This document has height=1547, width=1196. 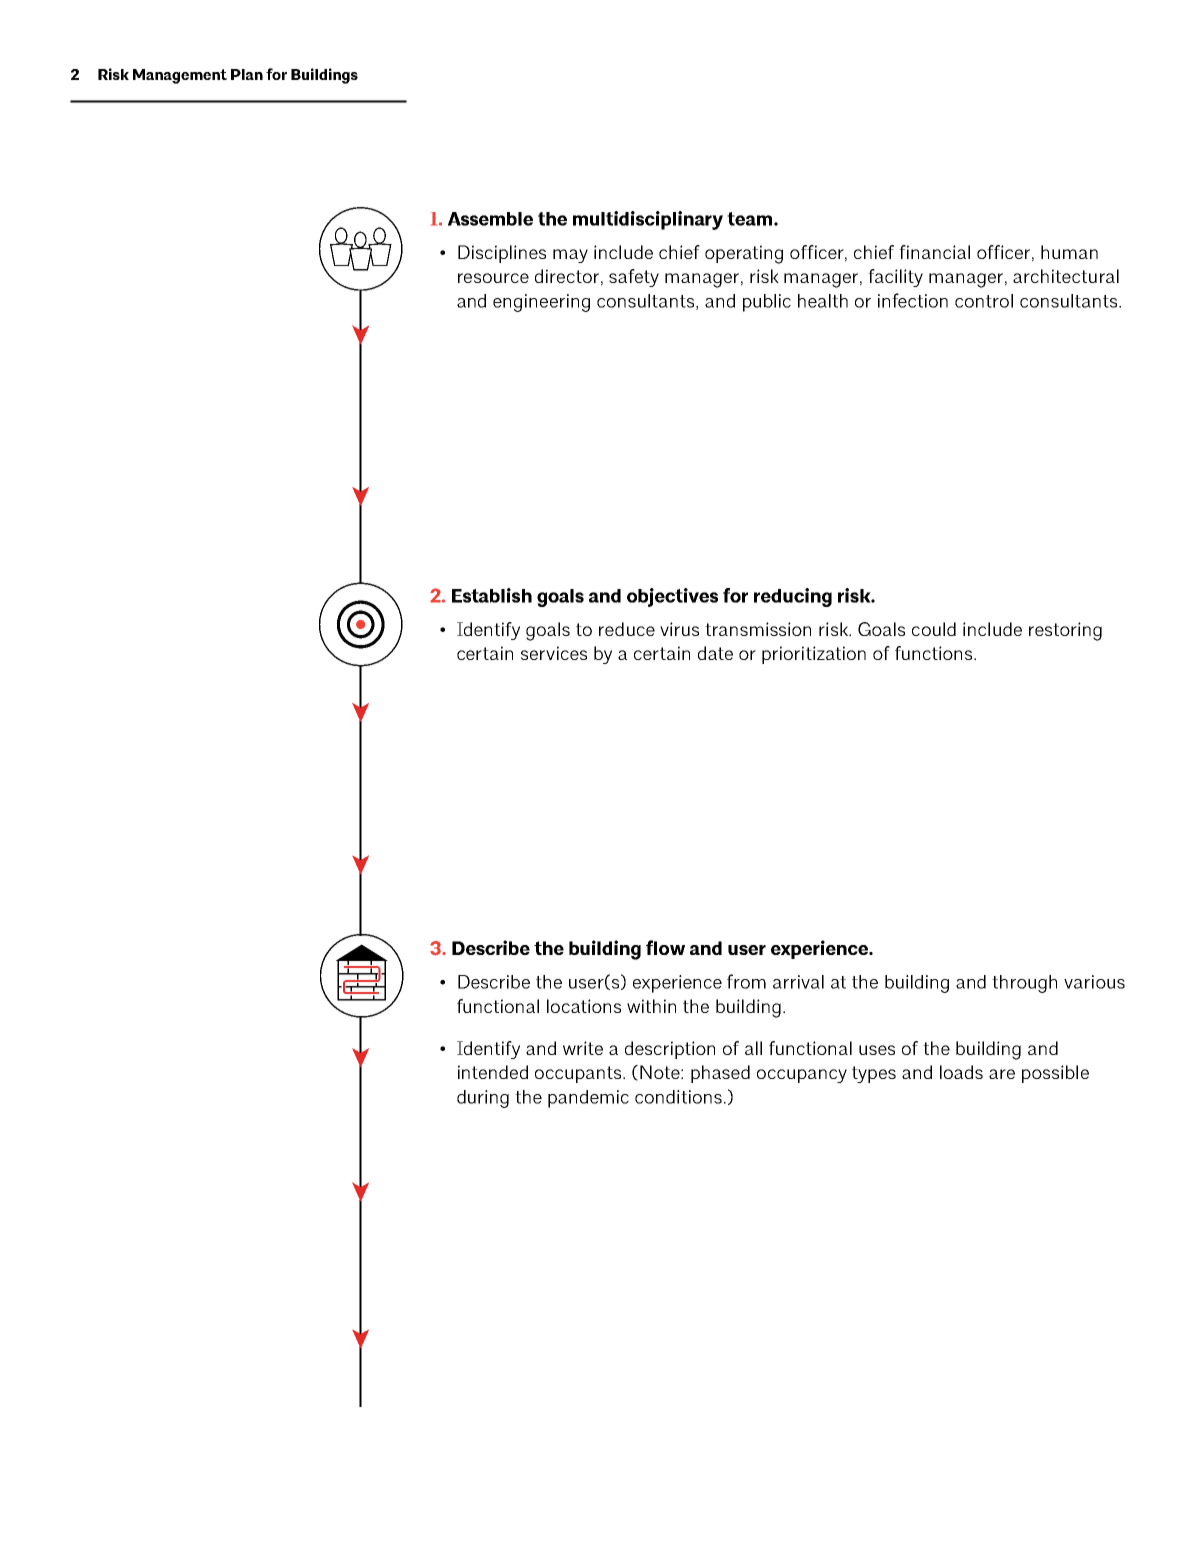 I want to click on during, so click(x=483, y=1099).
